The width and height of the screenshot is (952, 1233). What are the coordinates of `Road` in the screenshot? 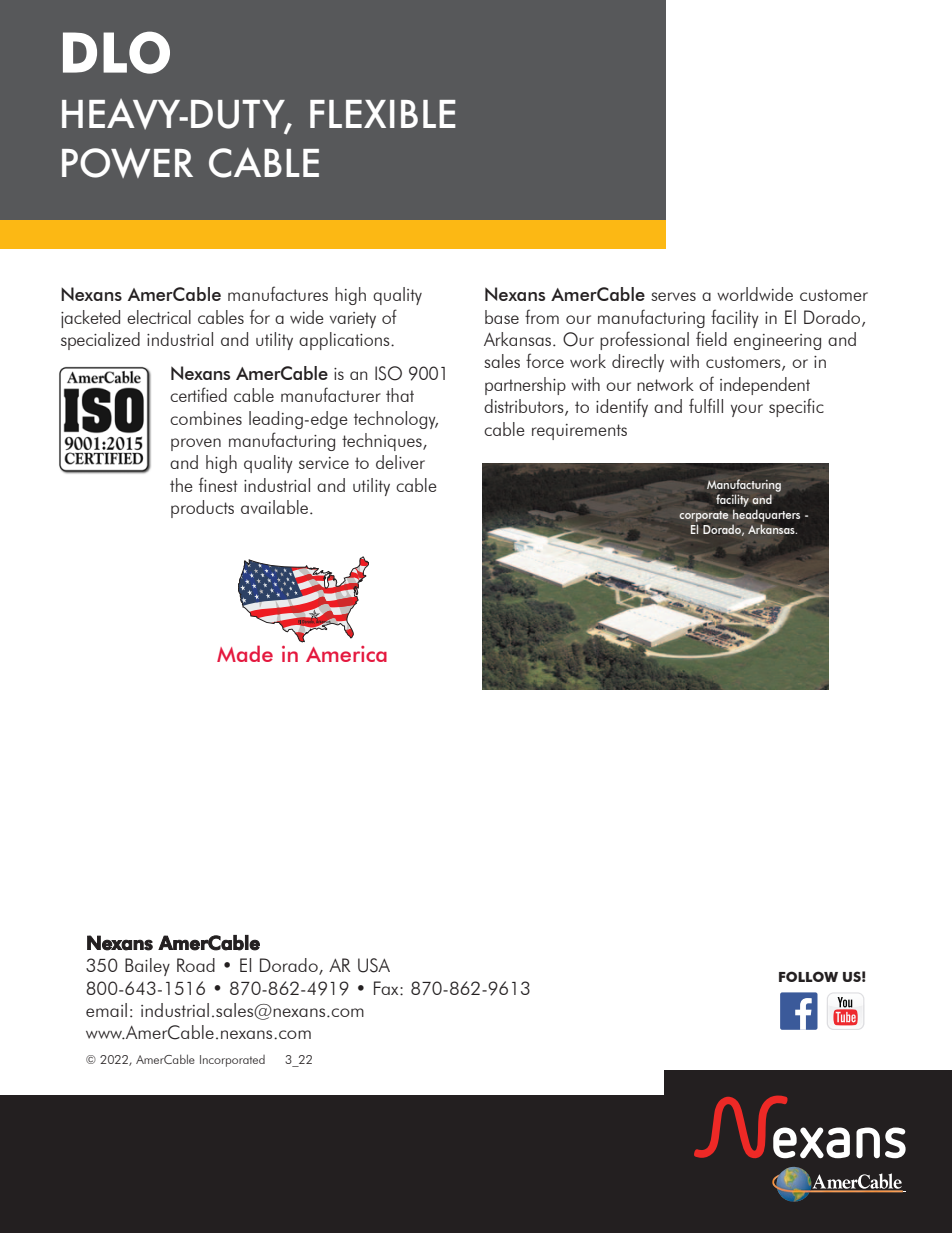 It's located at (196, 965).
